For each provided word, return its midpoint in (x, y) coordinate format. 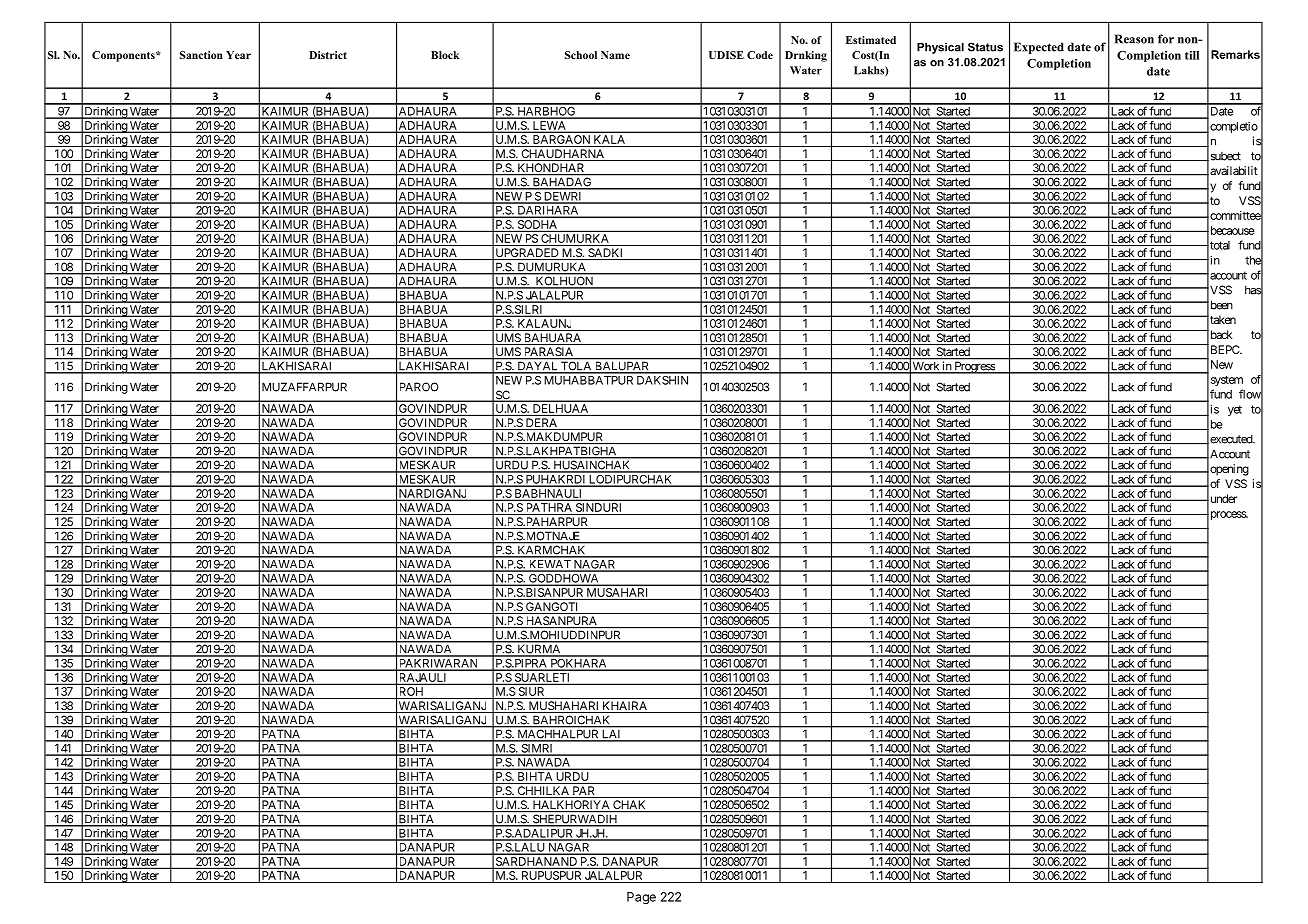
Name (615, 55)
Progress (974, 368)
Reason (1134, 39)
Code (760, 55)
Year (238, 55)
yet (1235, 410)
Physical (940, 48)
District (328, 55)
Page (641, 898)
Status (985, 47)
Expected (1039, 48)
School (581, 55)
